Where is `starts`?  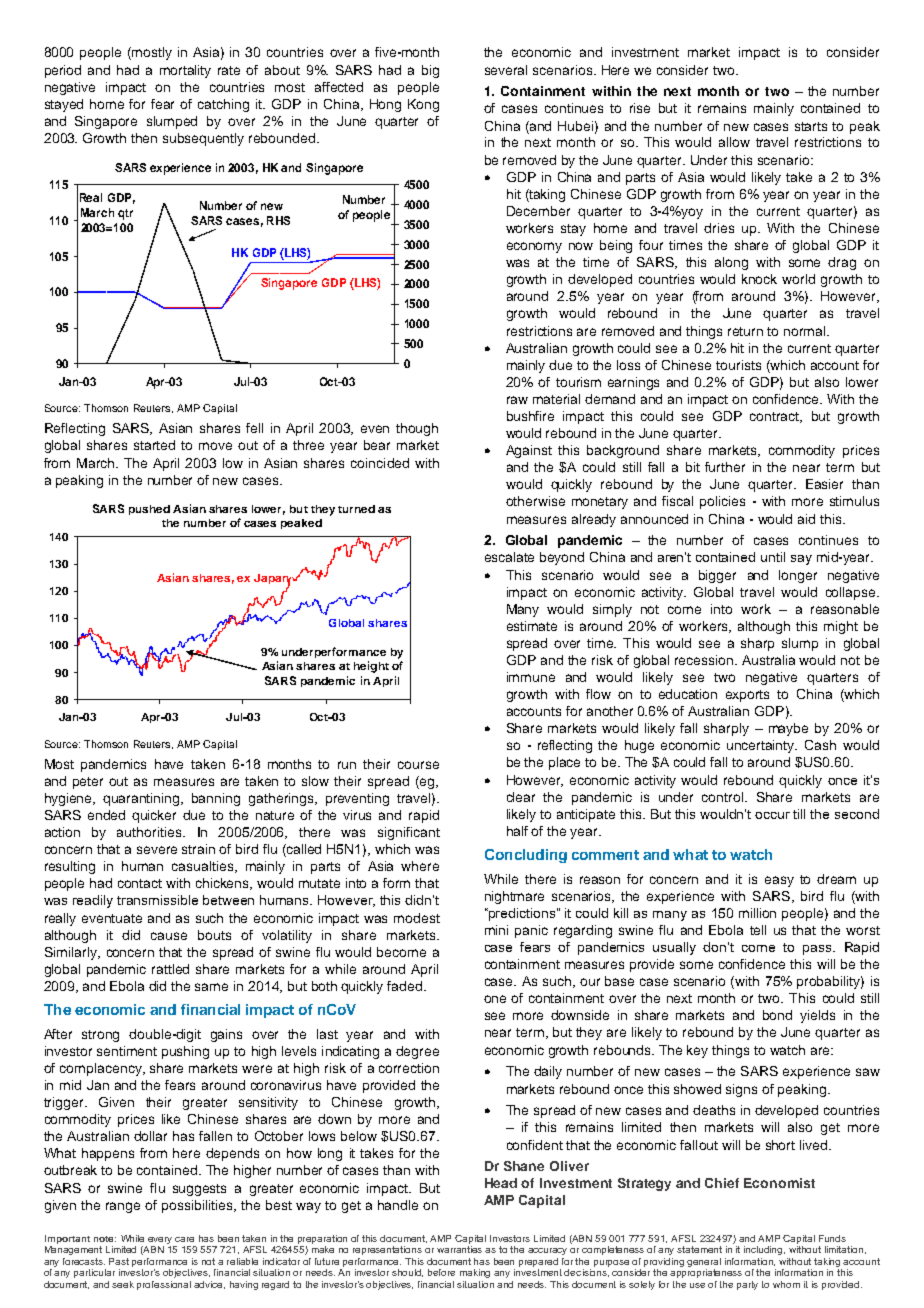
starts is located at coordinates (811, 126).
